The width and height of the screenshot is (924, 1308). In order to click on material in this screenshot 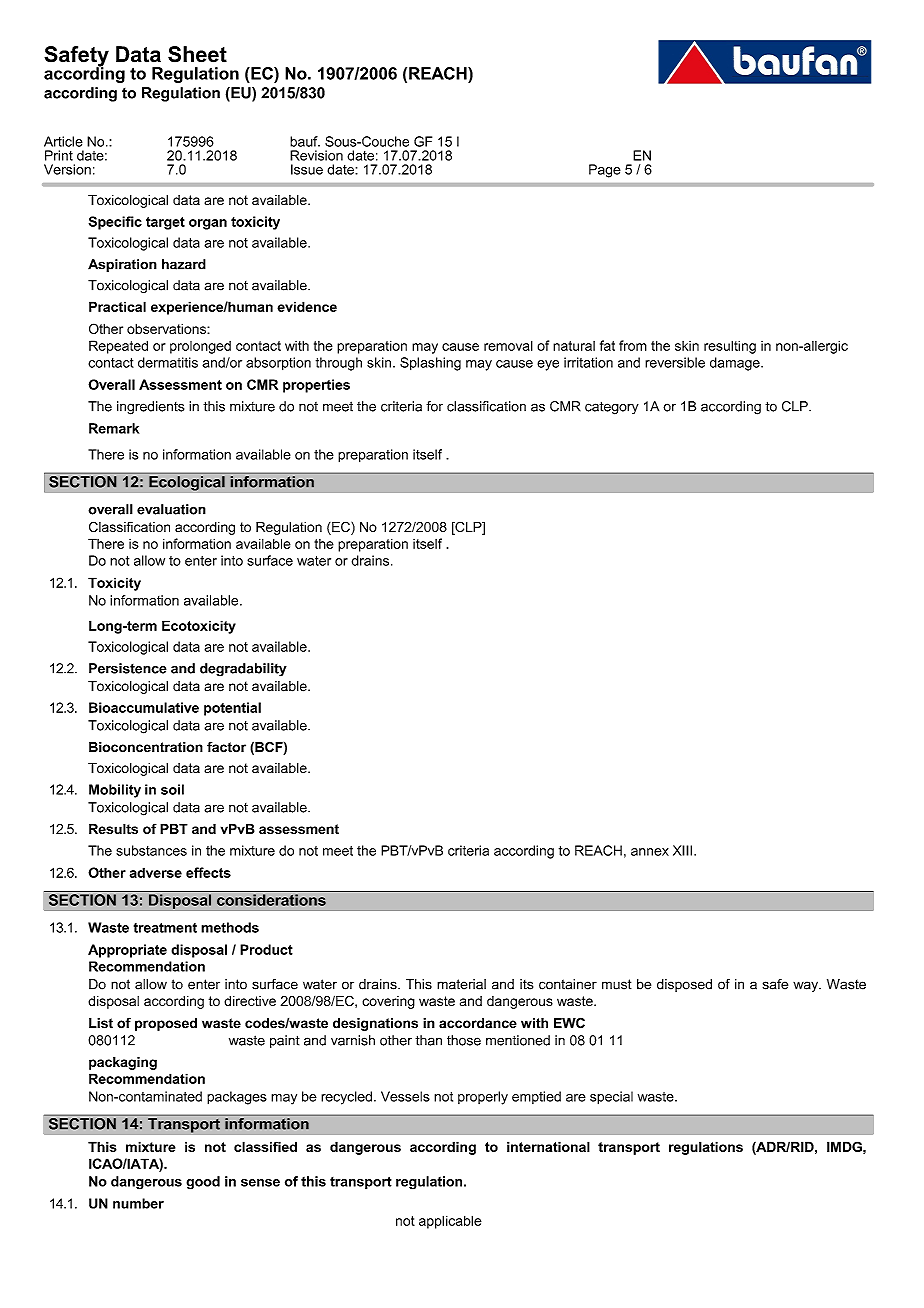, I will do `click(461, 984)`.
